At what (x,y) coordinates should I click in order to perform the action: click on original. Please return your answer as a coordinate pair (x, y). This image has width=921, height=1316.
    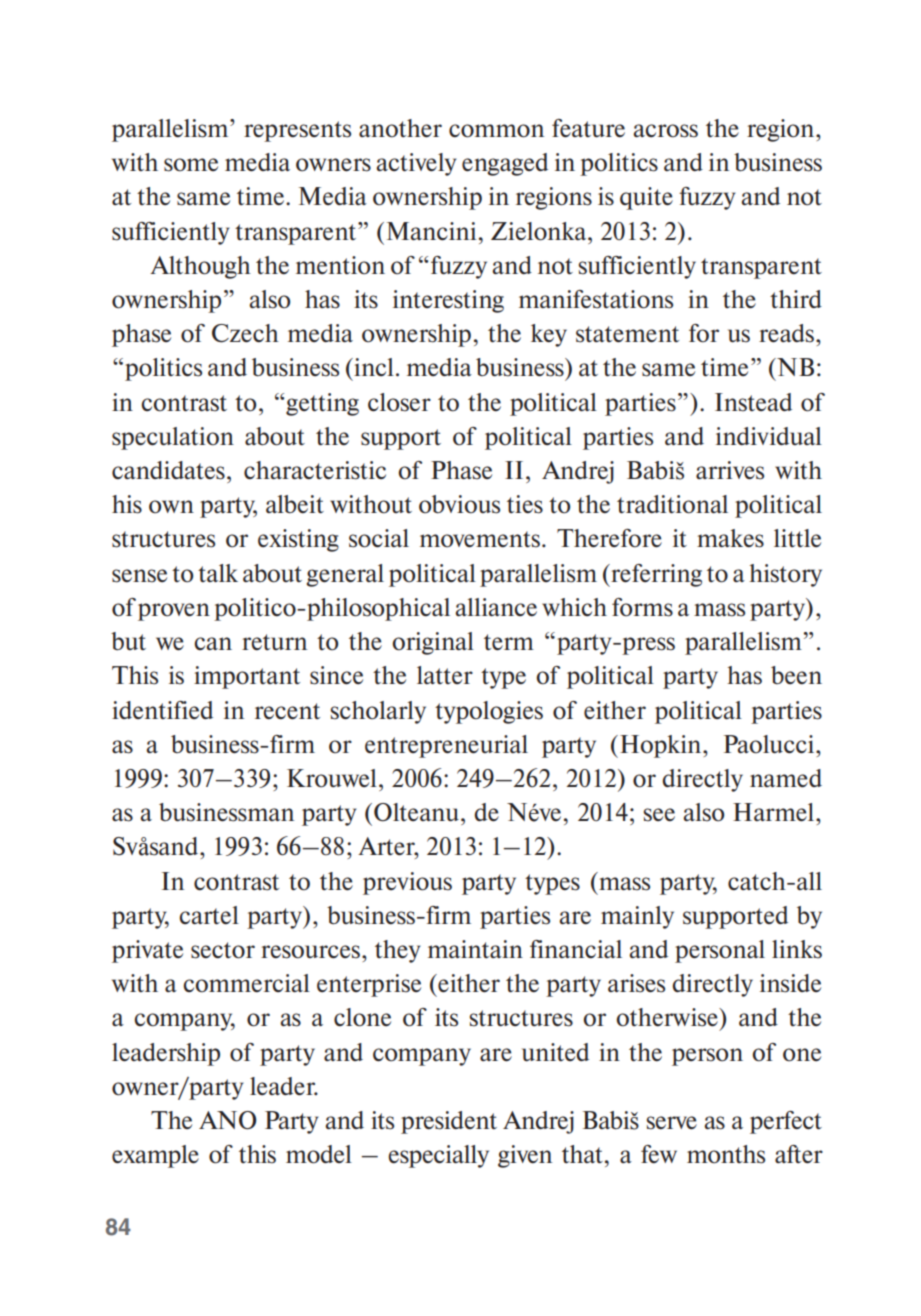
    Looking at the image, I should click on (433, 643).
